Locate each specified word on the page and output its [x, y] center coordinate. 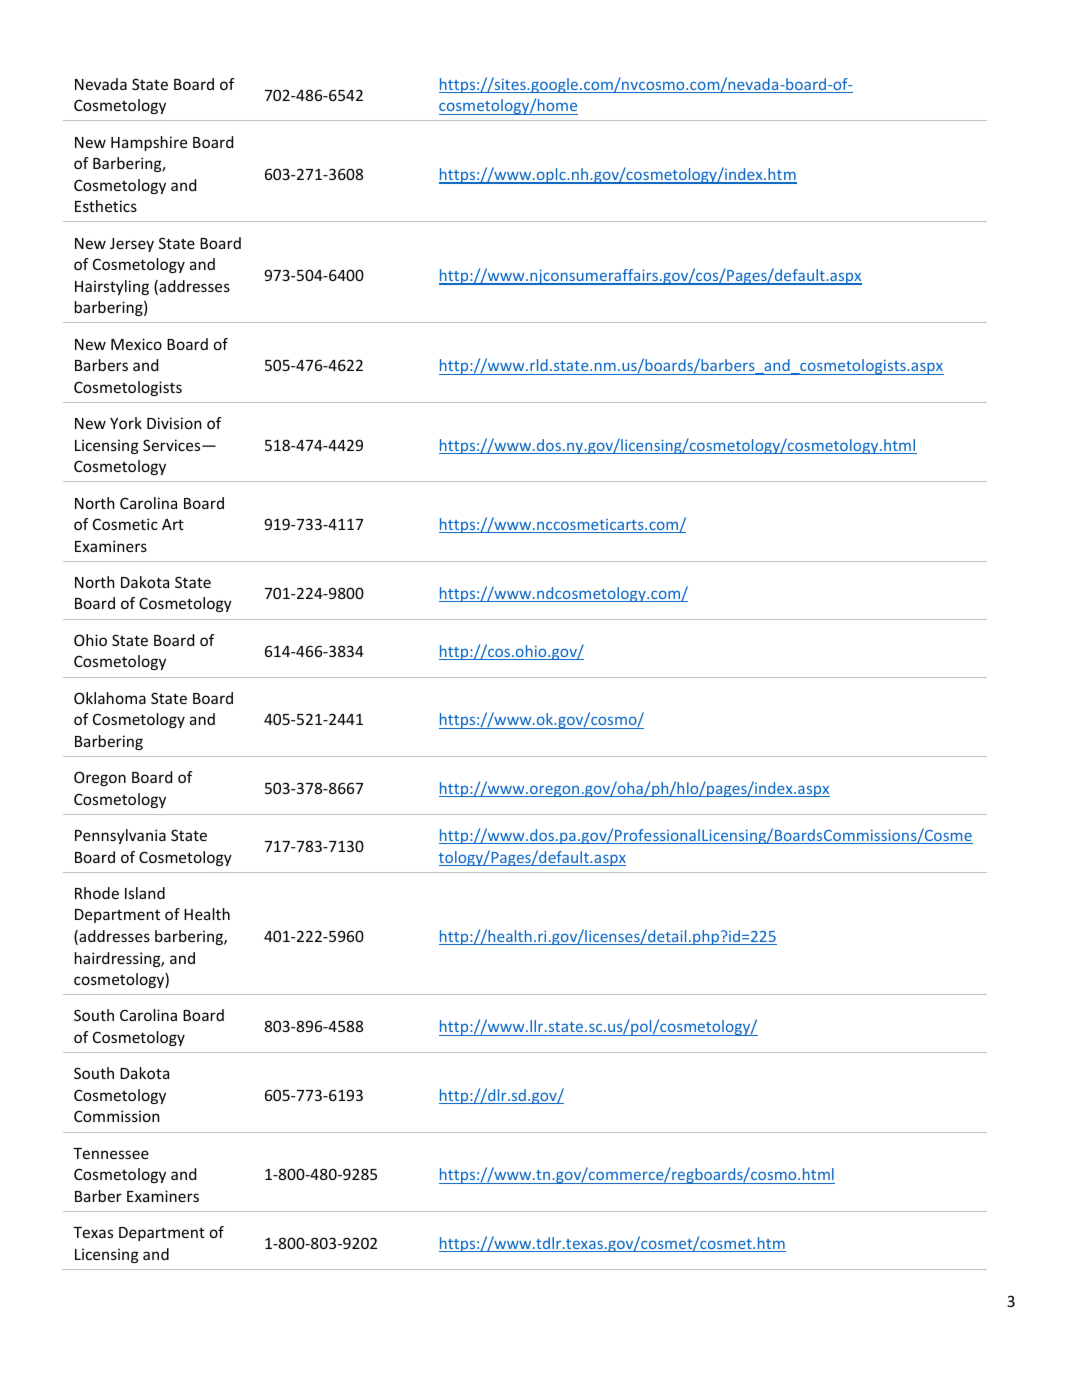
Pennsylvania [120, 836]
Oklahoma [110, 698]
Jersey [132, 245]
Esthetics [106, 206]
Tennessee [111, 1153]
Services [173, 445]
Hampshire [149, 143]
